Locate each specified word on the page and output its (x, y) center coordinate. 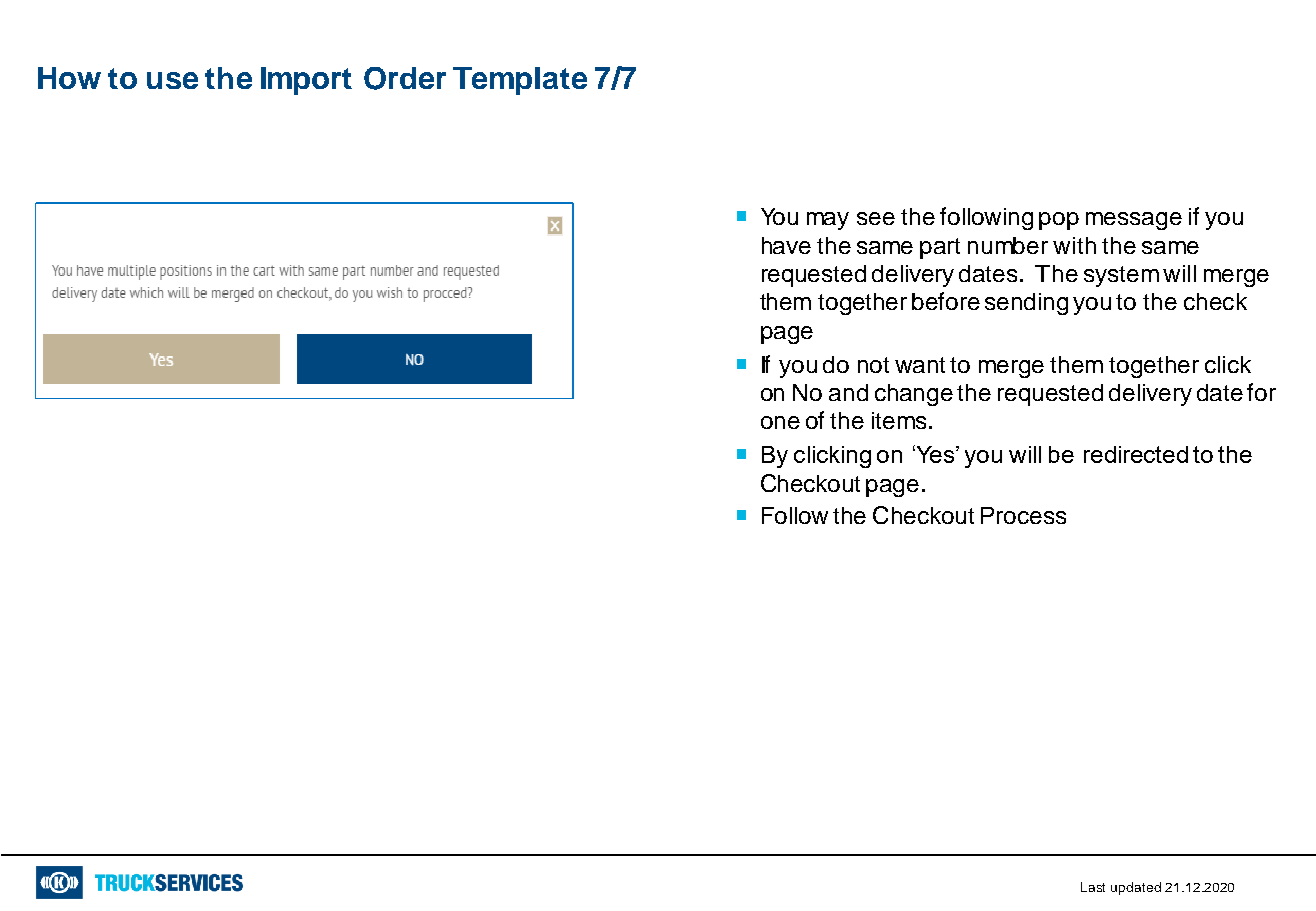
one (780, 422)
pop (1059, 221)
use (172, 80)
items (899, 420)
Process (1023, 515)
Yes (935, 454)
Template (520, 81)
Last (1093, 887)
